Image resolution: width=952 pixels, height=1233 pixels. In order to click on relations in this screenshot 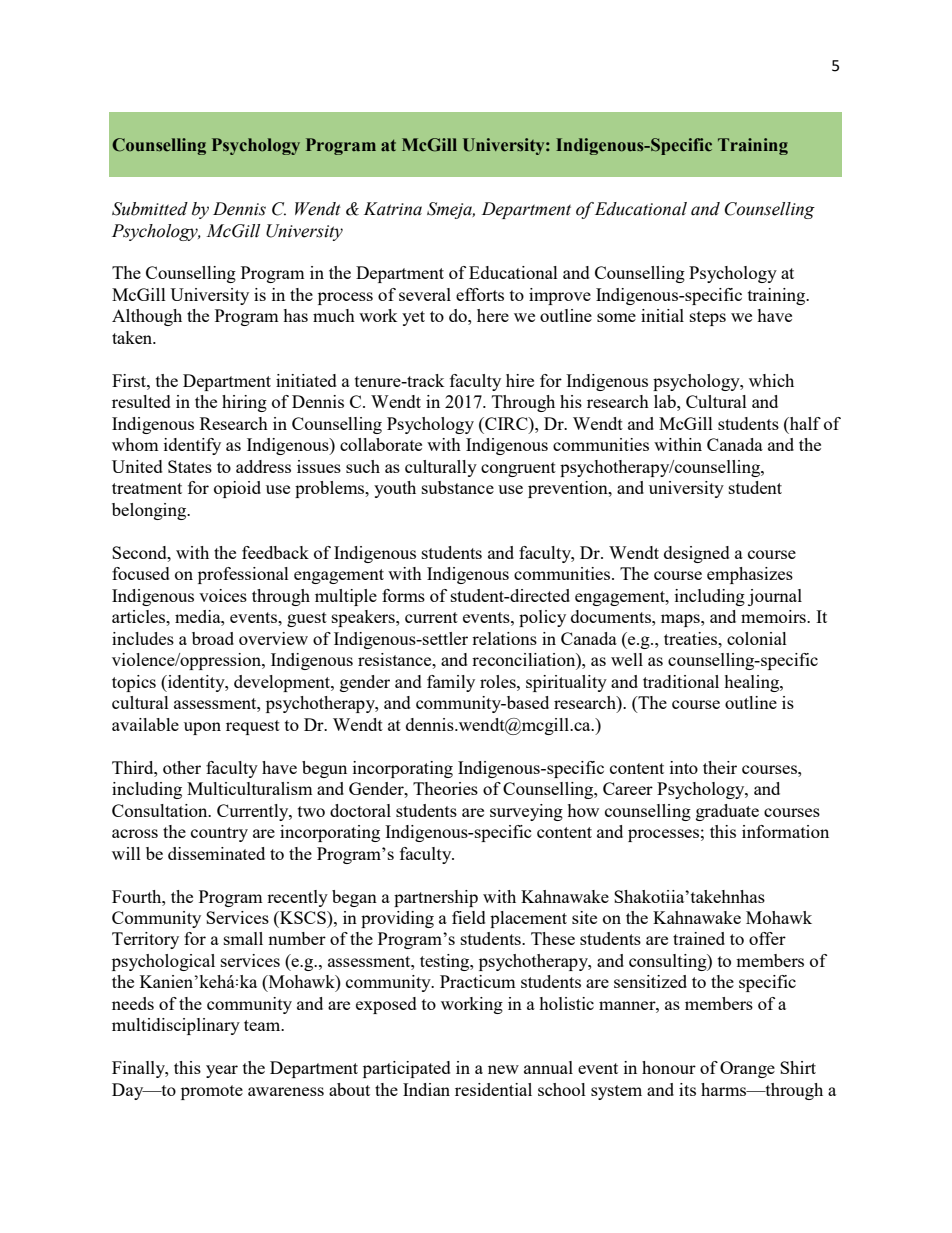, I will do `click(504, 638)`.
